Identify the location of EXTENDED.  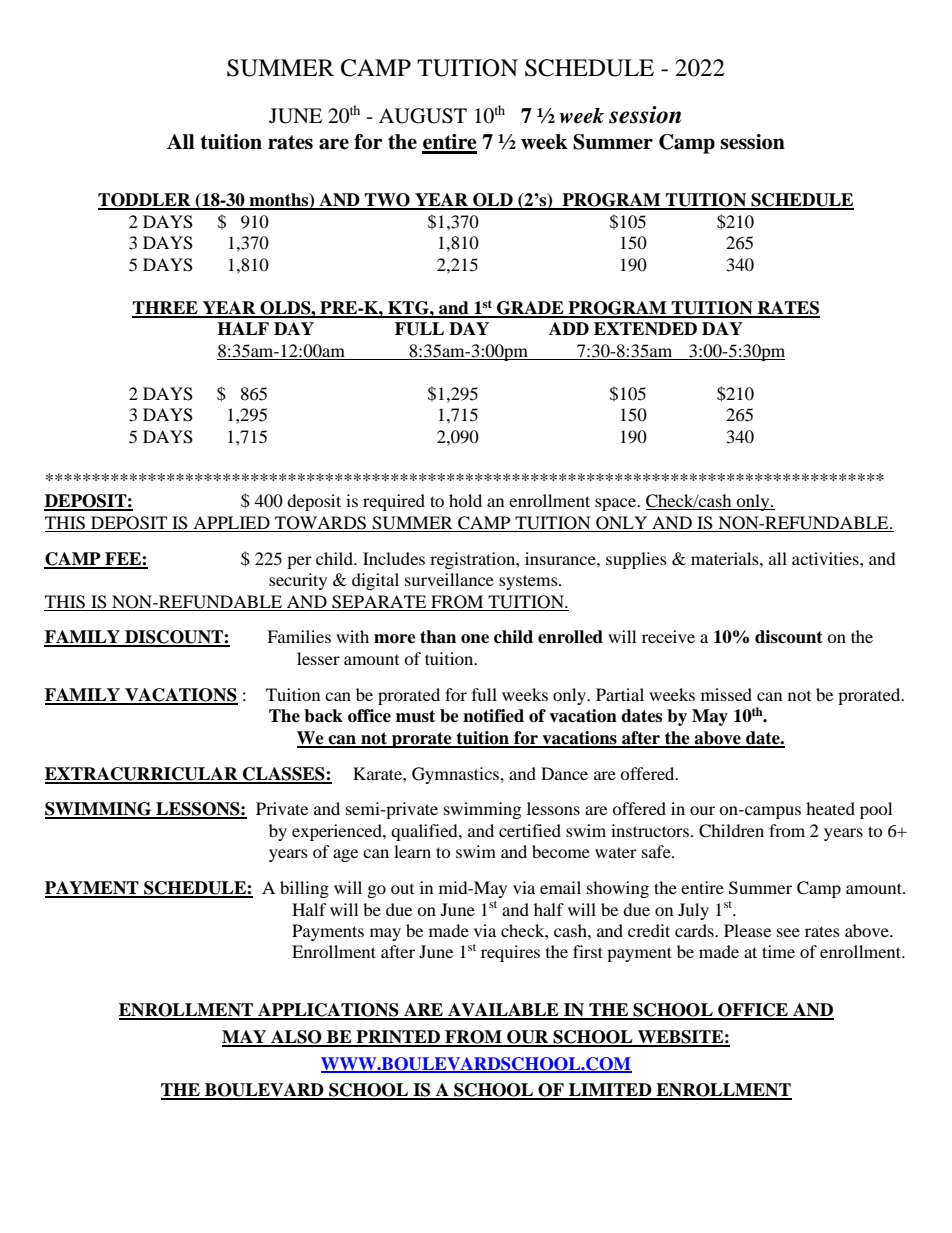
(645, 328).
